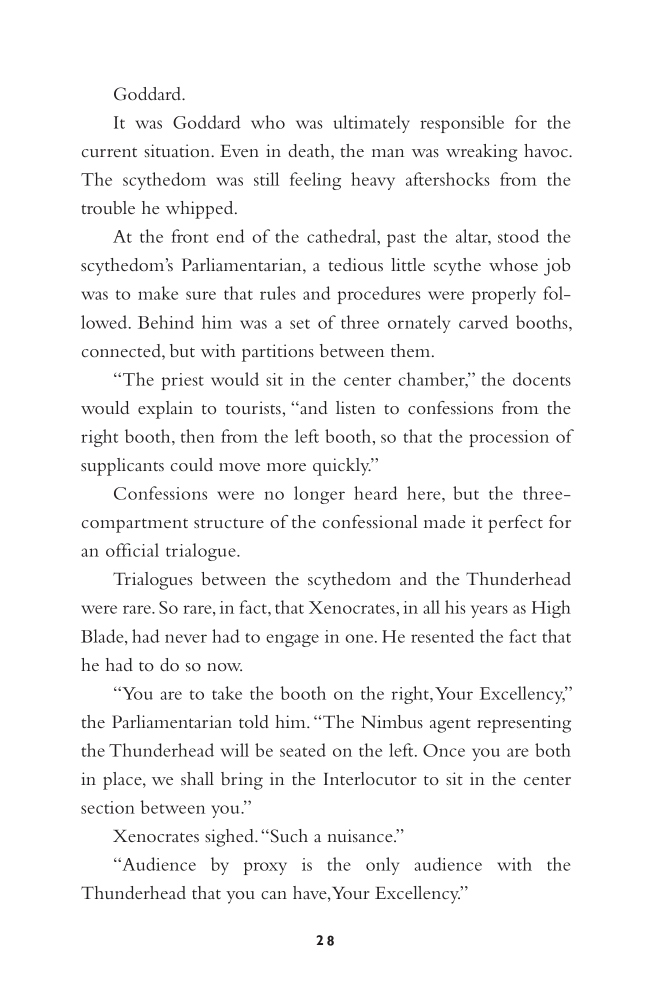  I want to click on explain, so click(165, 410).
